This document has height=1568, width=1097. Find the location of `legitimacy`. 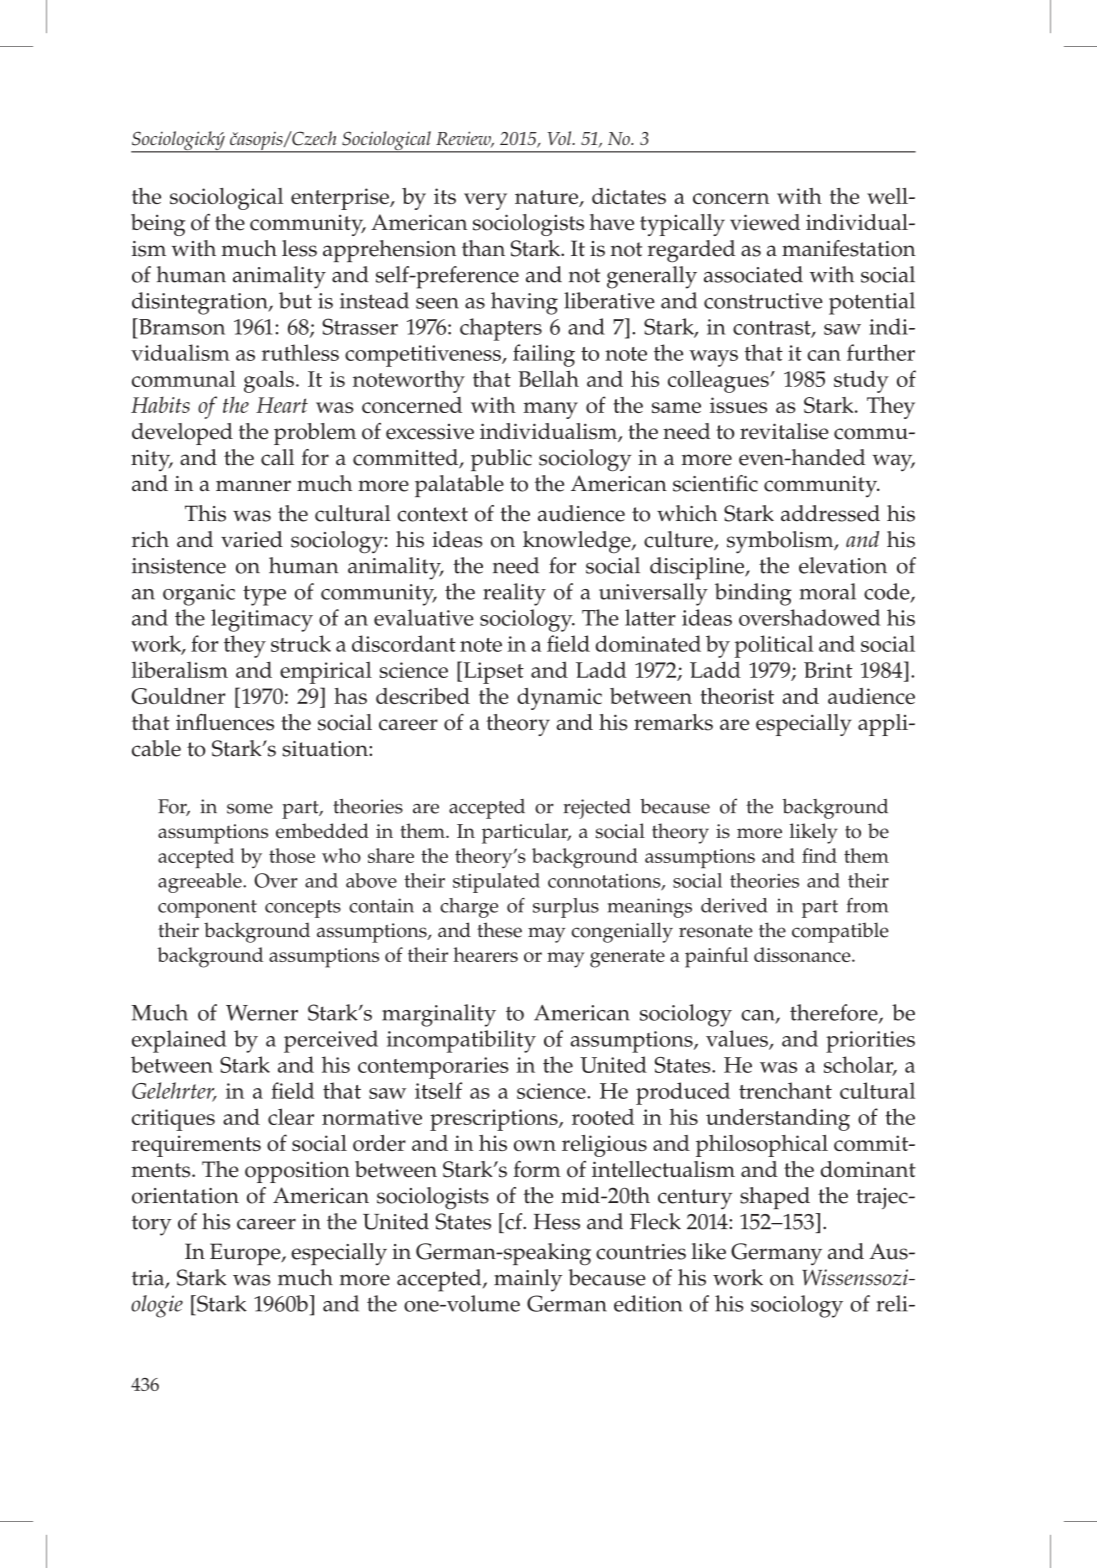

legitimacy is located at coordinates (262, 620).
